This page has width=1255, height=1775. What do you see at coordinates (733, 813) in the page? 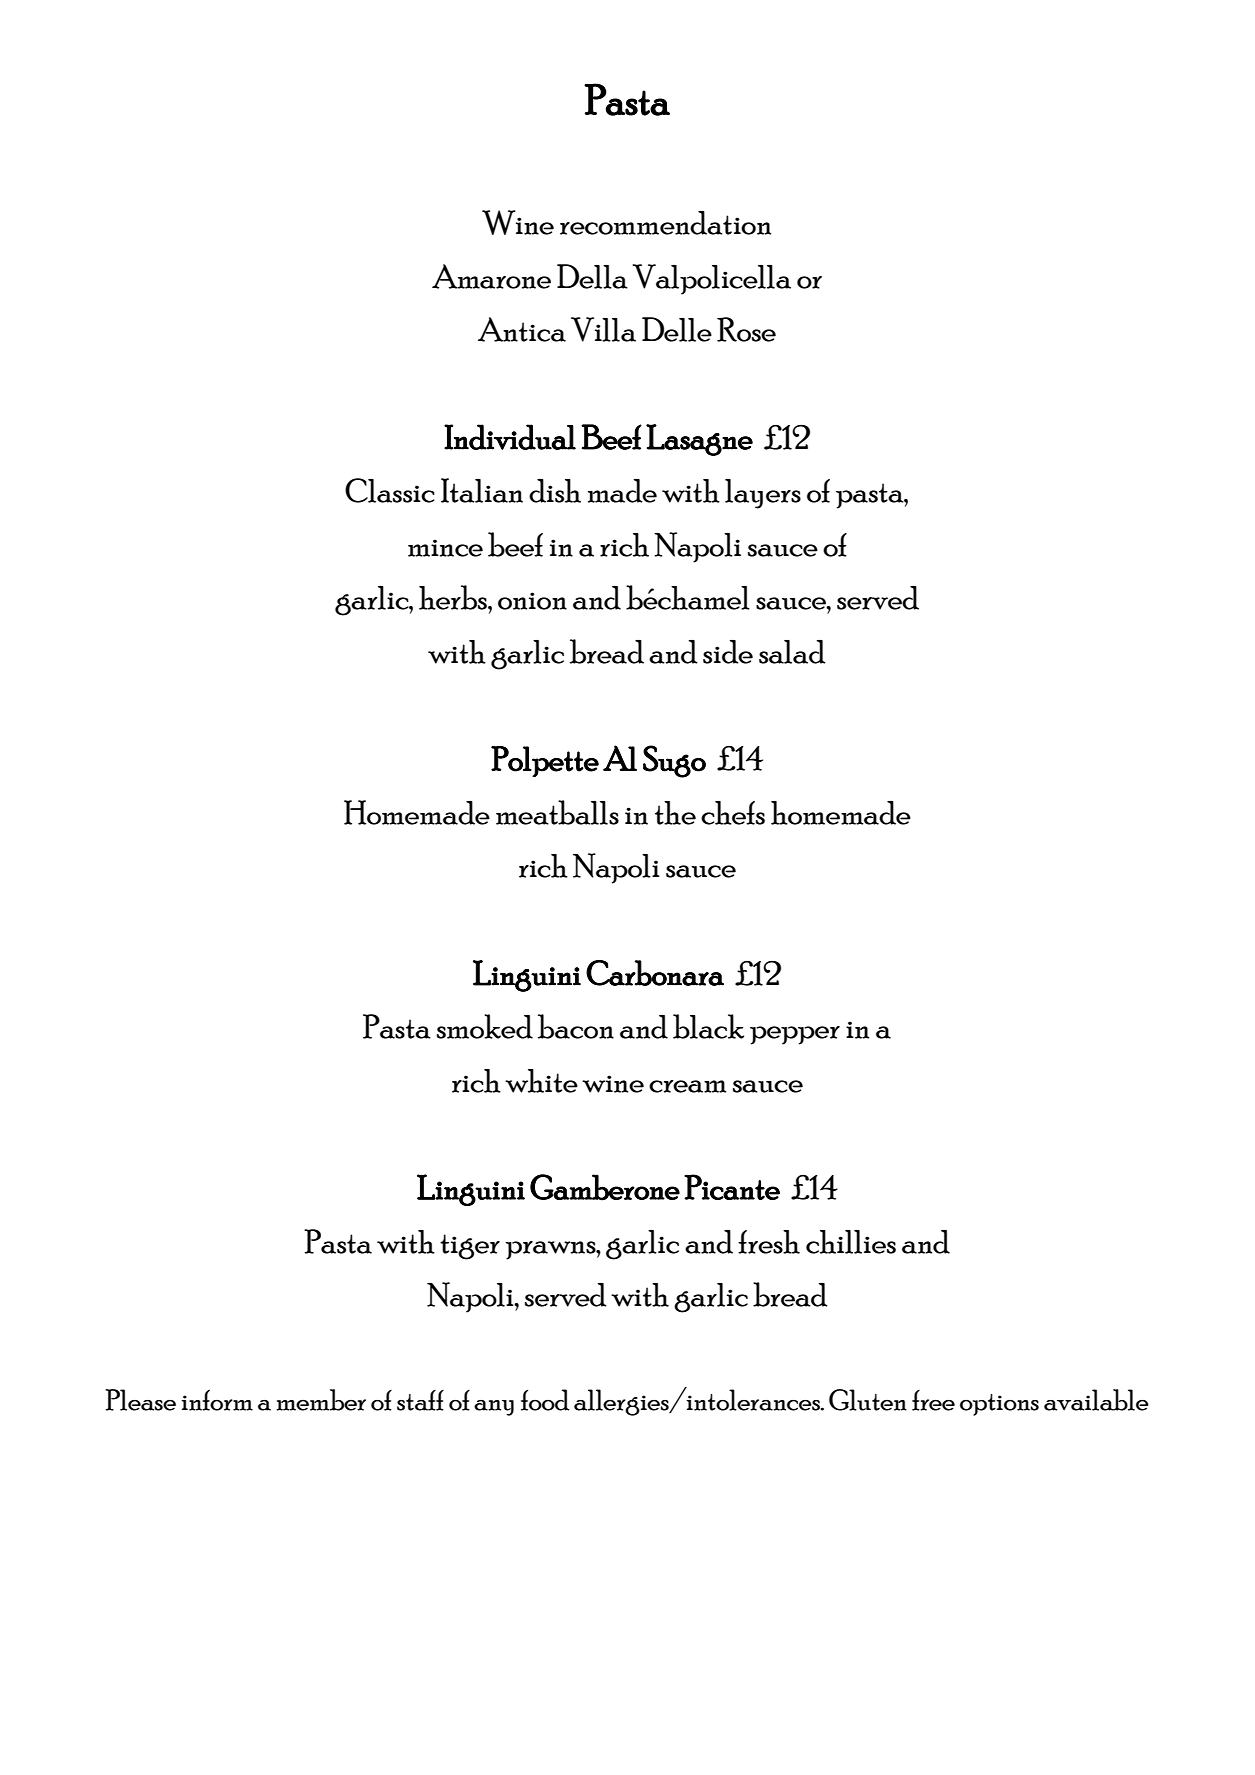
I see `chefs` at bounding box center [733, 813].
